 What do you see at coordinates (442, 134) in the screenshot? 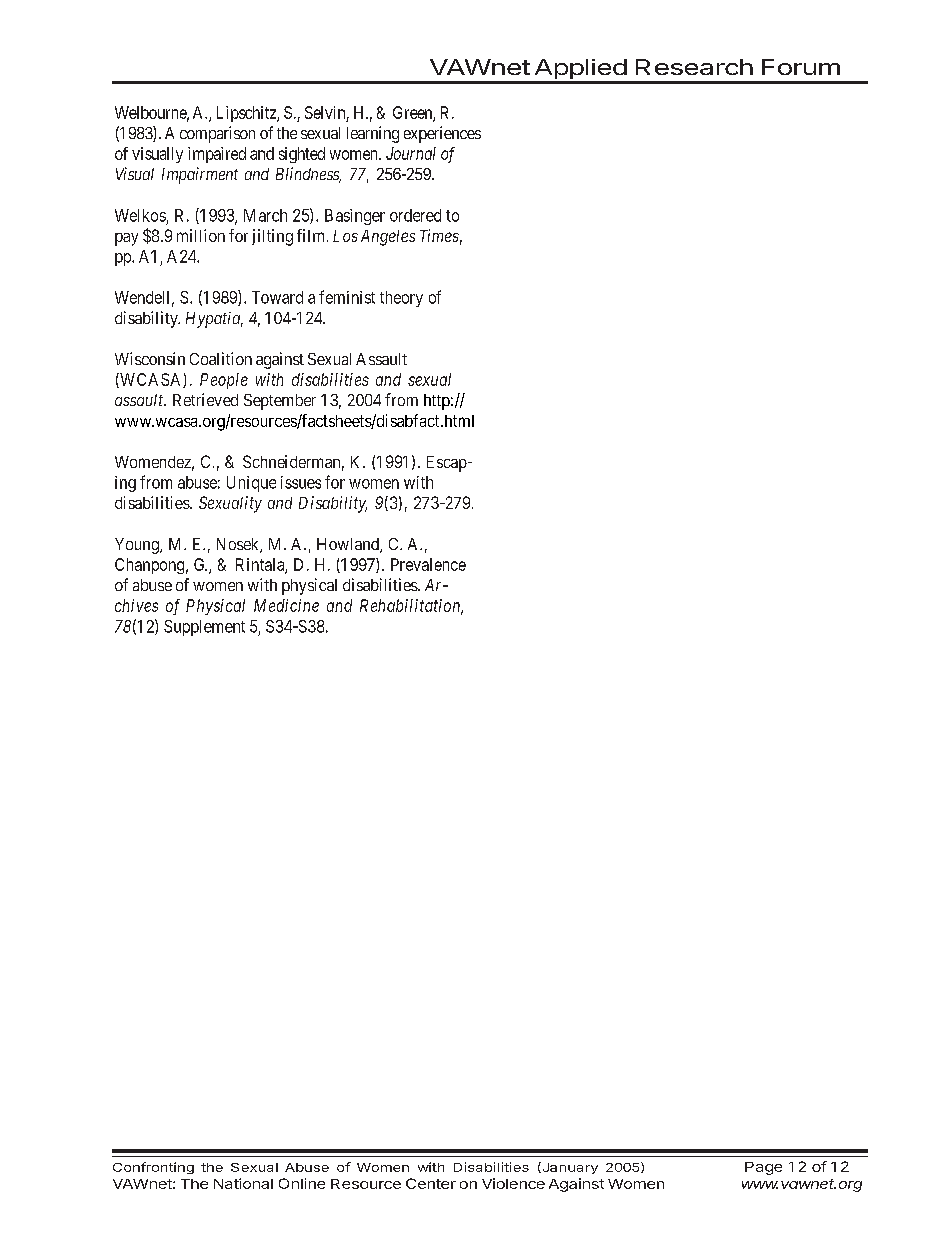
I see `experiences` at bounding box center [442, 134].
